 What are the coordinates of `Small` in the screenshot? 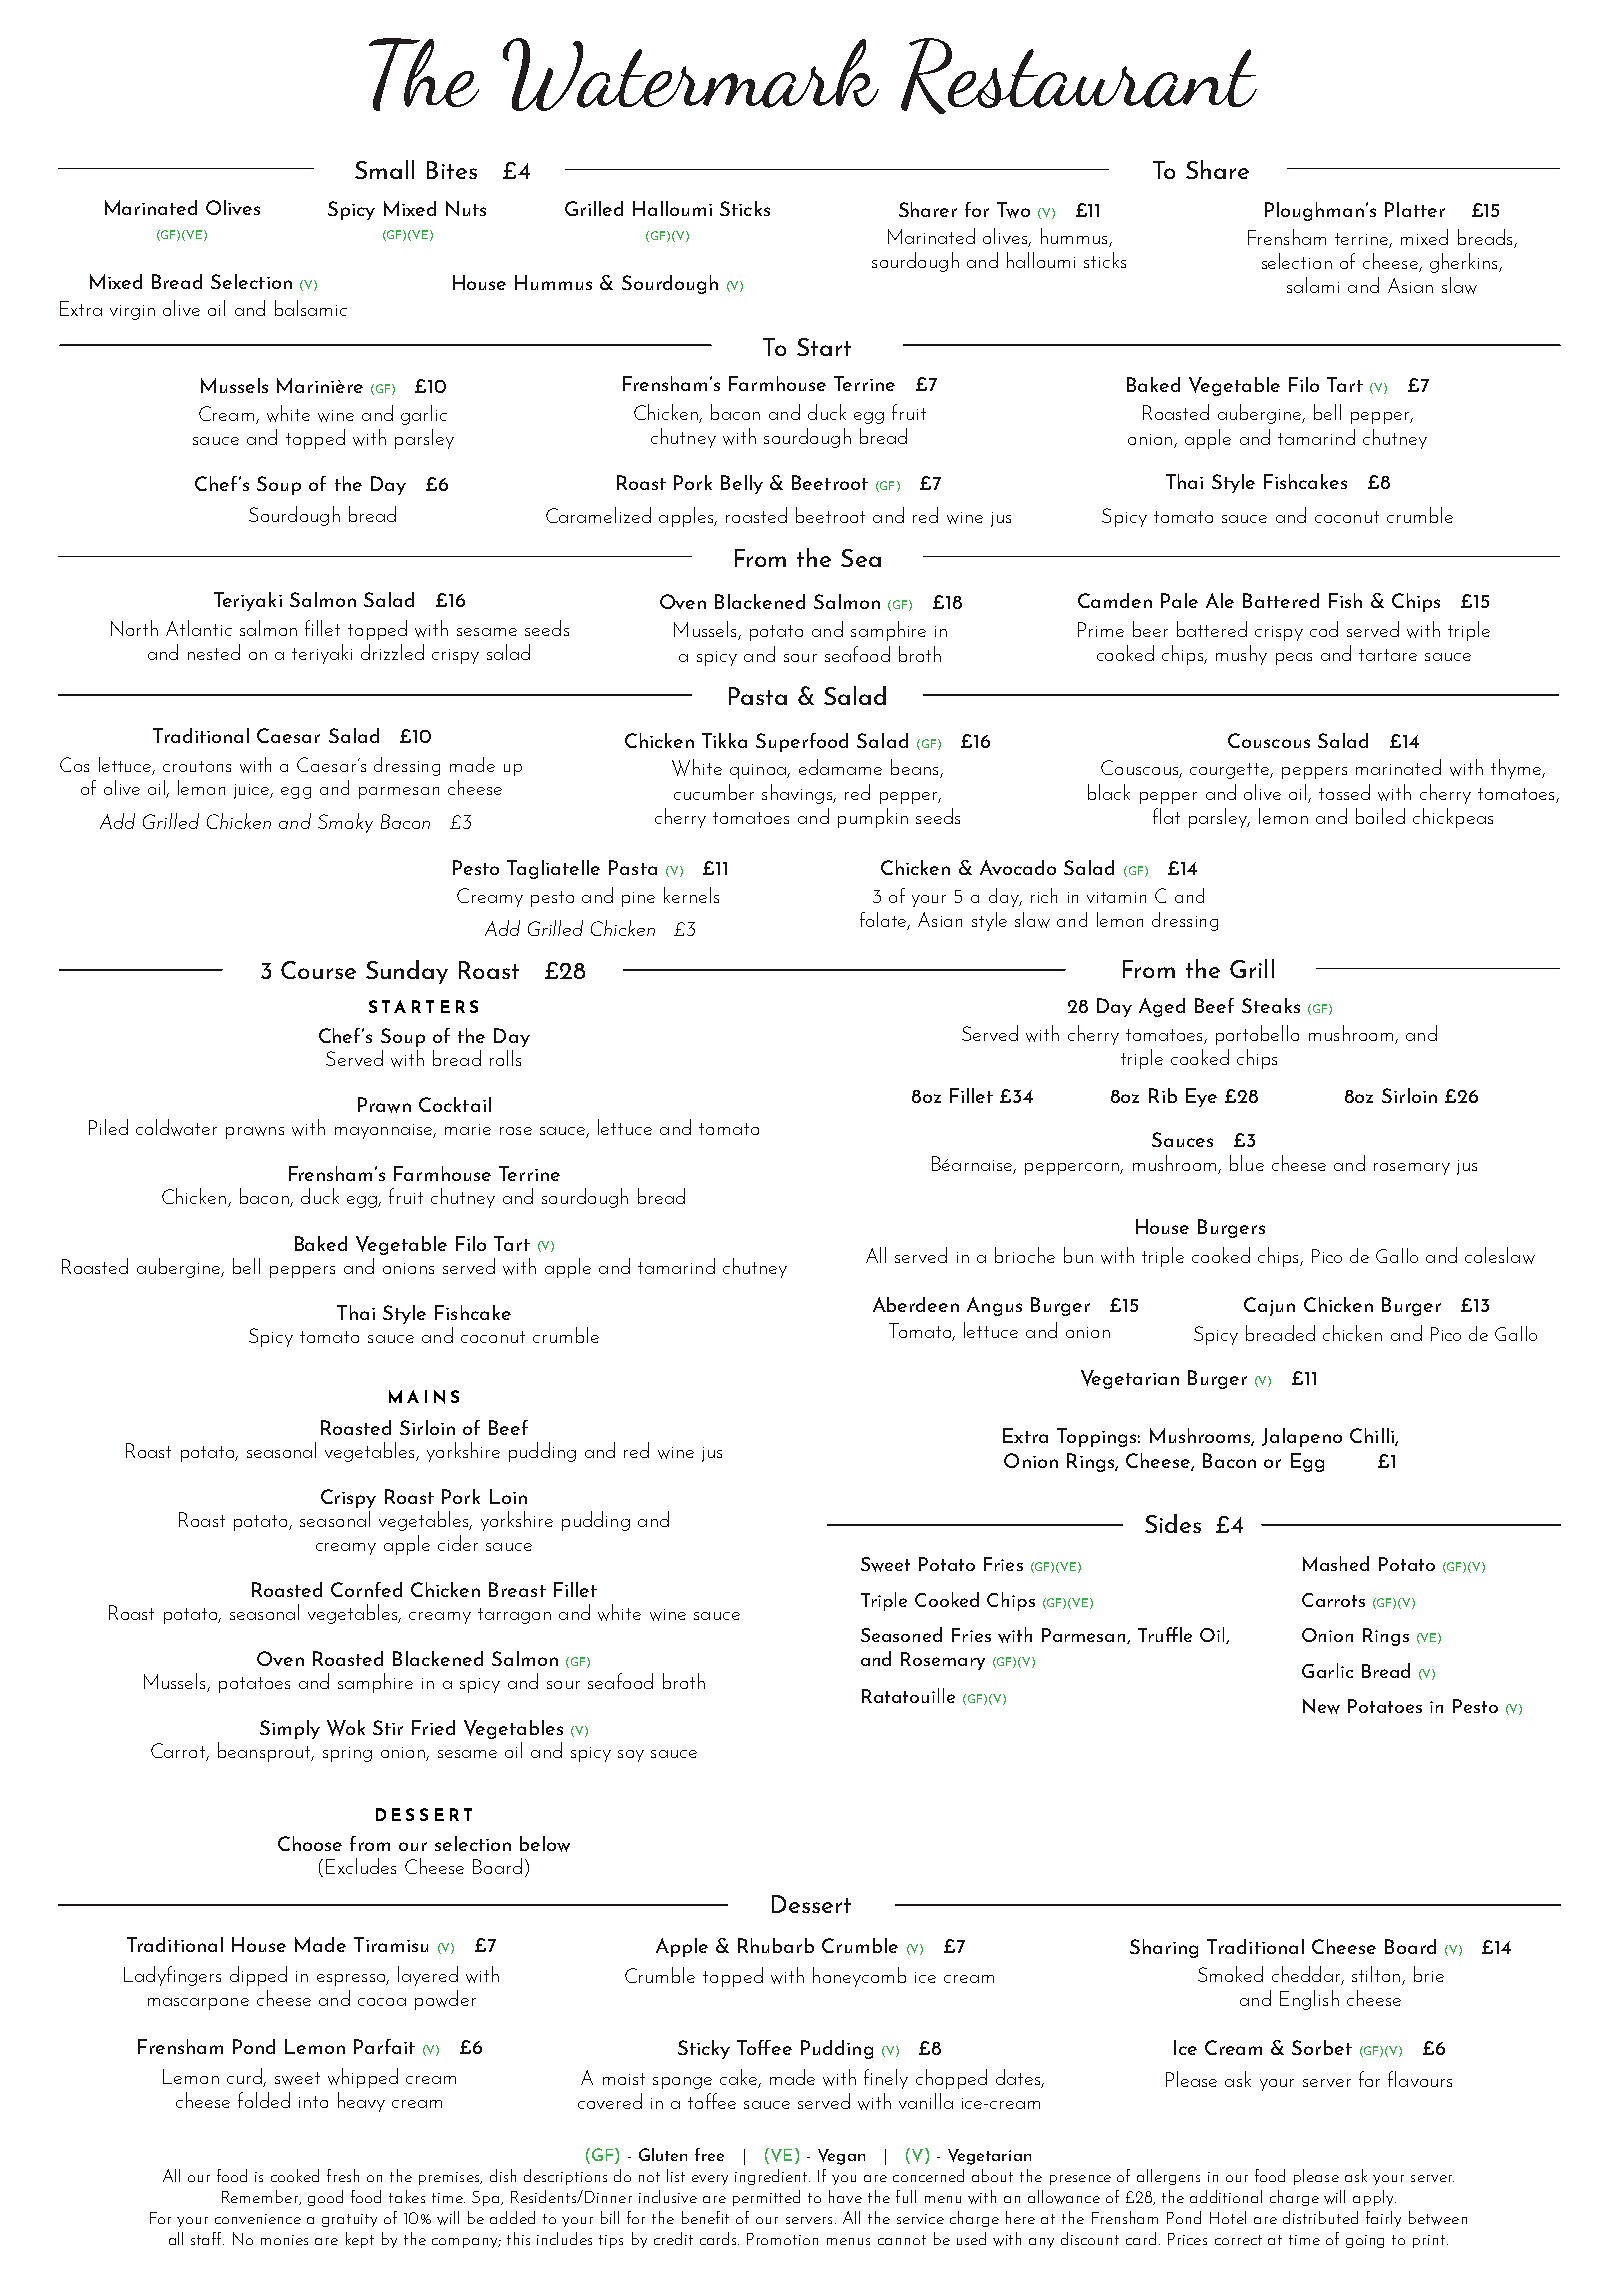 It's located at (384, 169).
